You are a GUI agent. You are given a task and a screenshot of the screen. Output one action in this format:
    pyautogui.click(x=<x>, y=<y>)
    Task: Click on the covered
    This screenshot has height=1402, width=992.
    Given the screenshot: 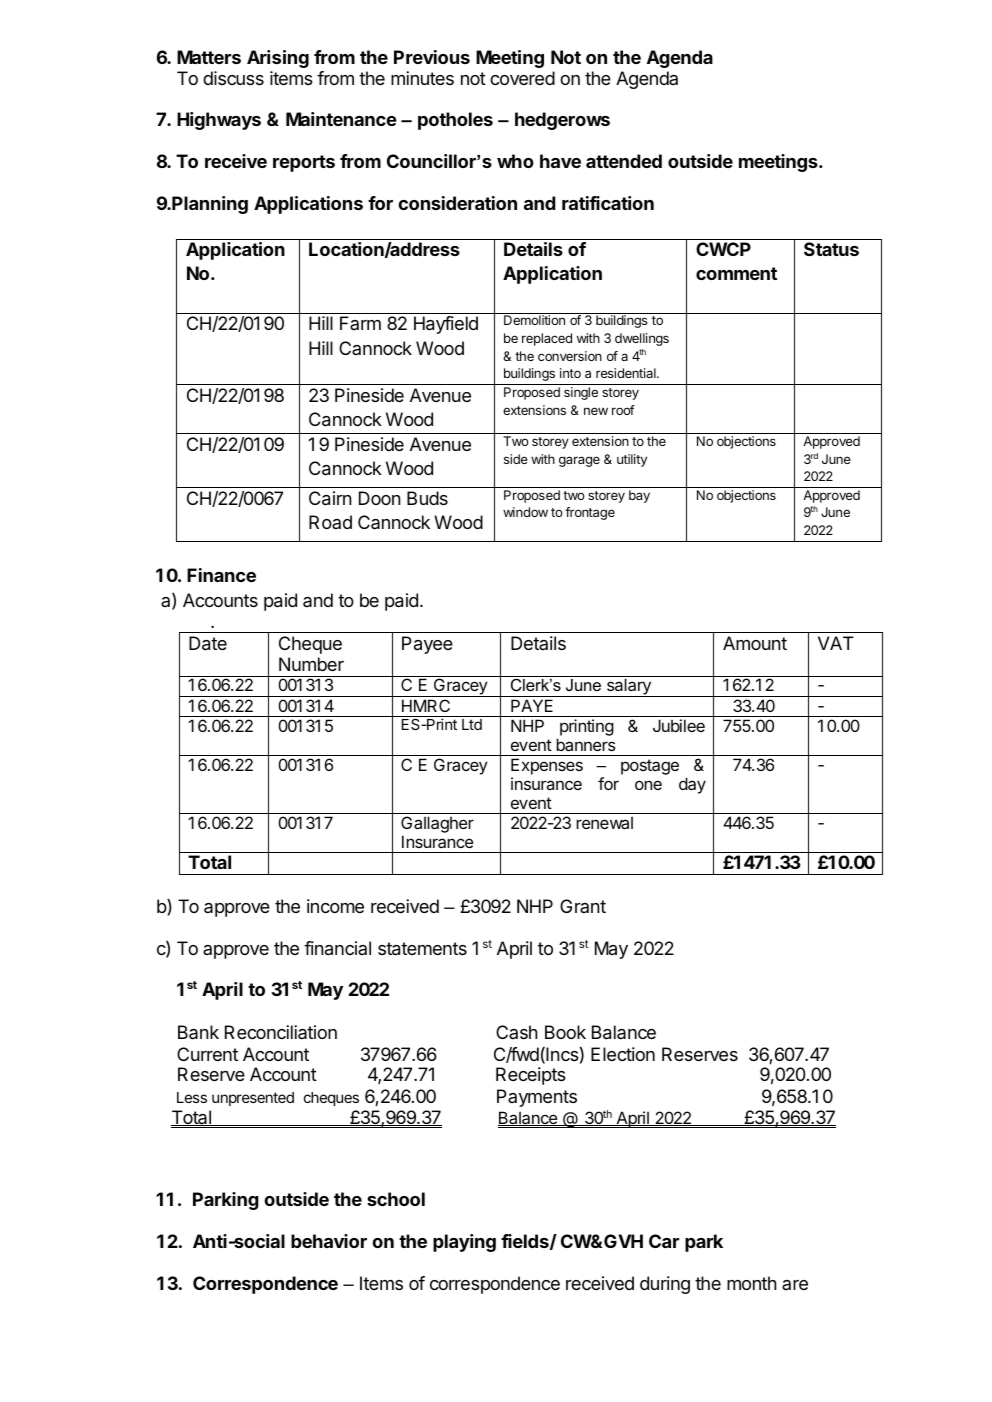 What is the action you would take?
    pyautogui.click(x=522, y=78)
